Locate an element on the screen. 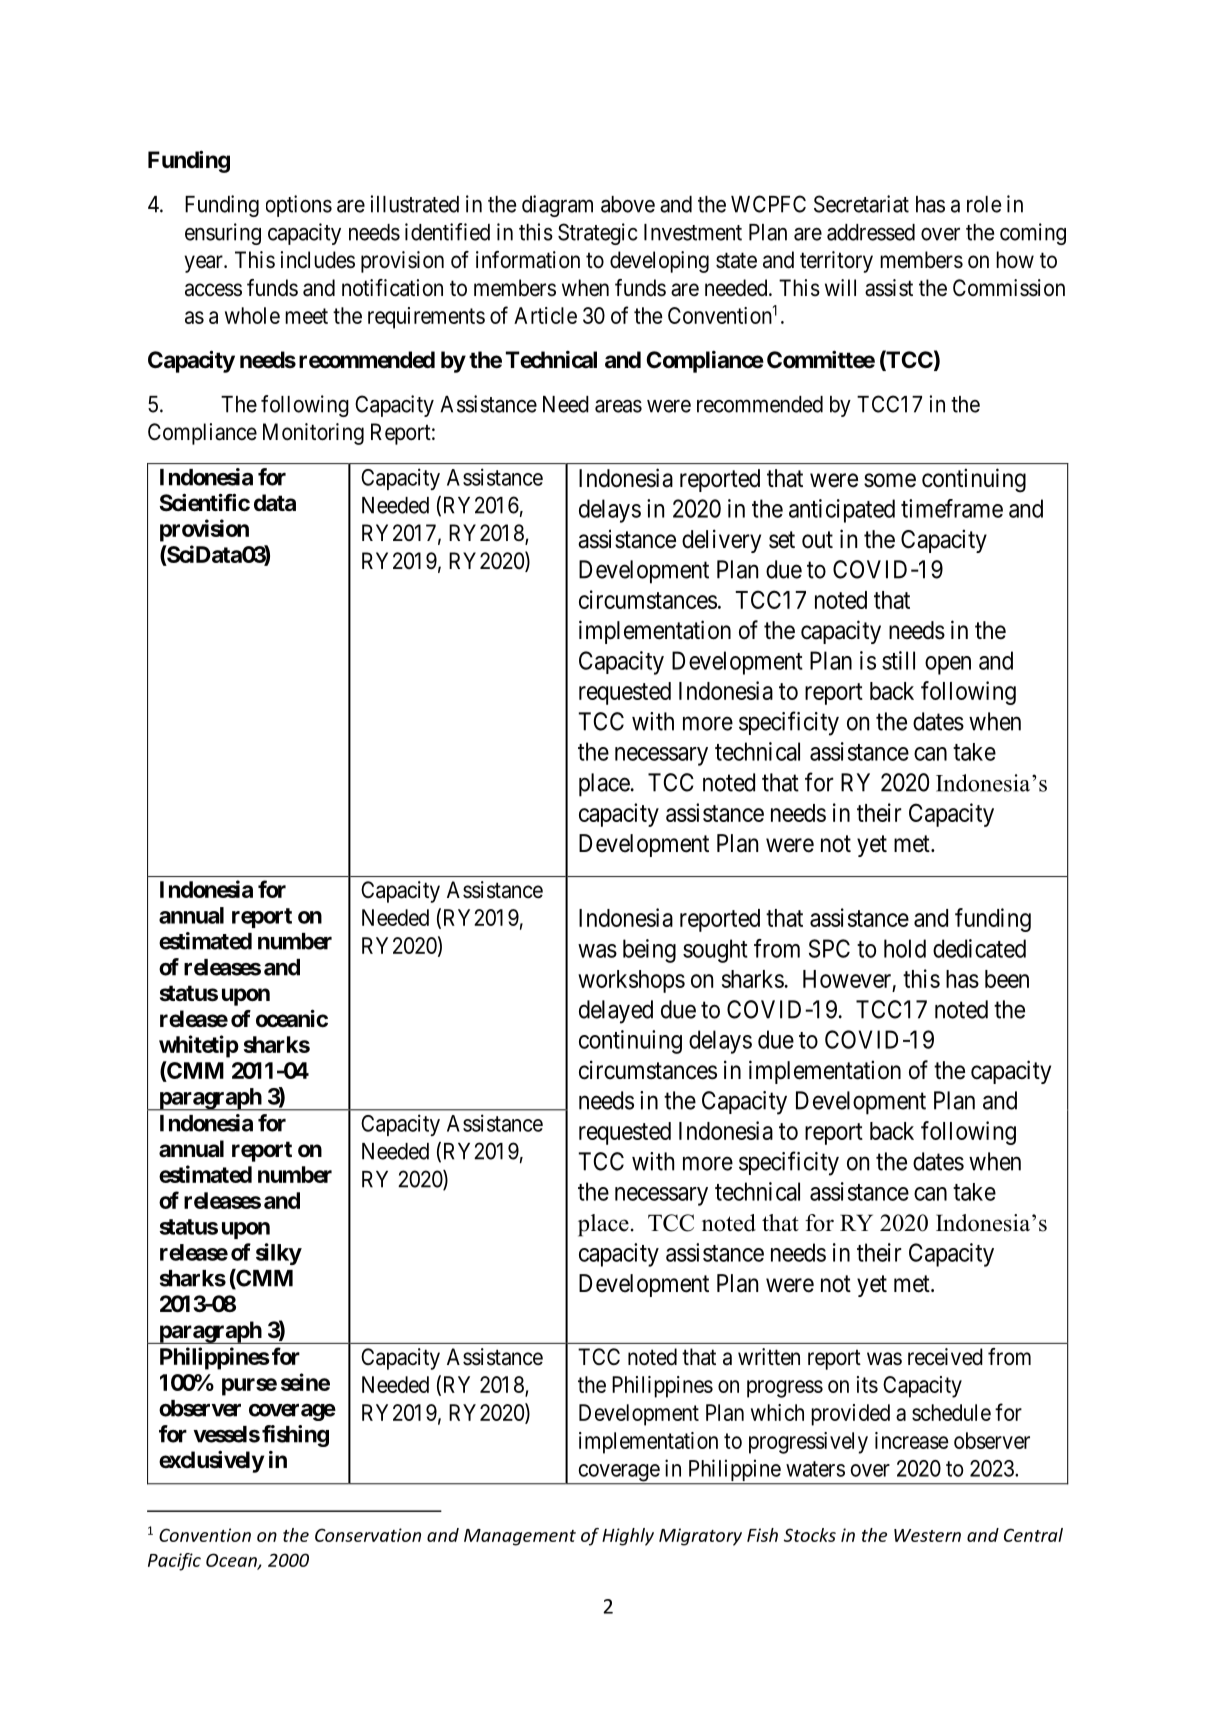  Monitoring is located at coordinates (313, 434).
